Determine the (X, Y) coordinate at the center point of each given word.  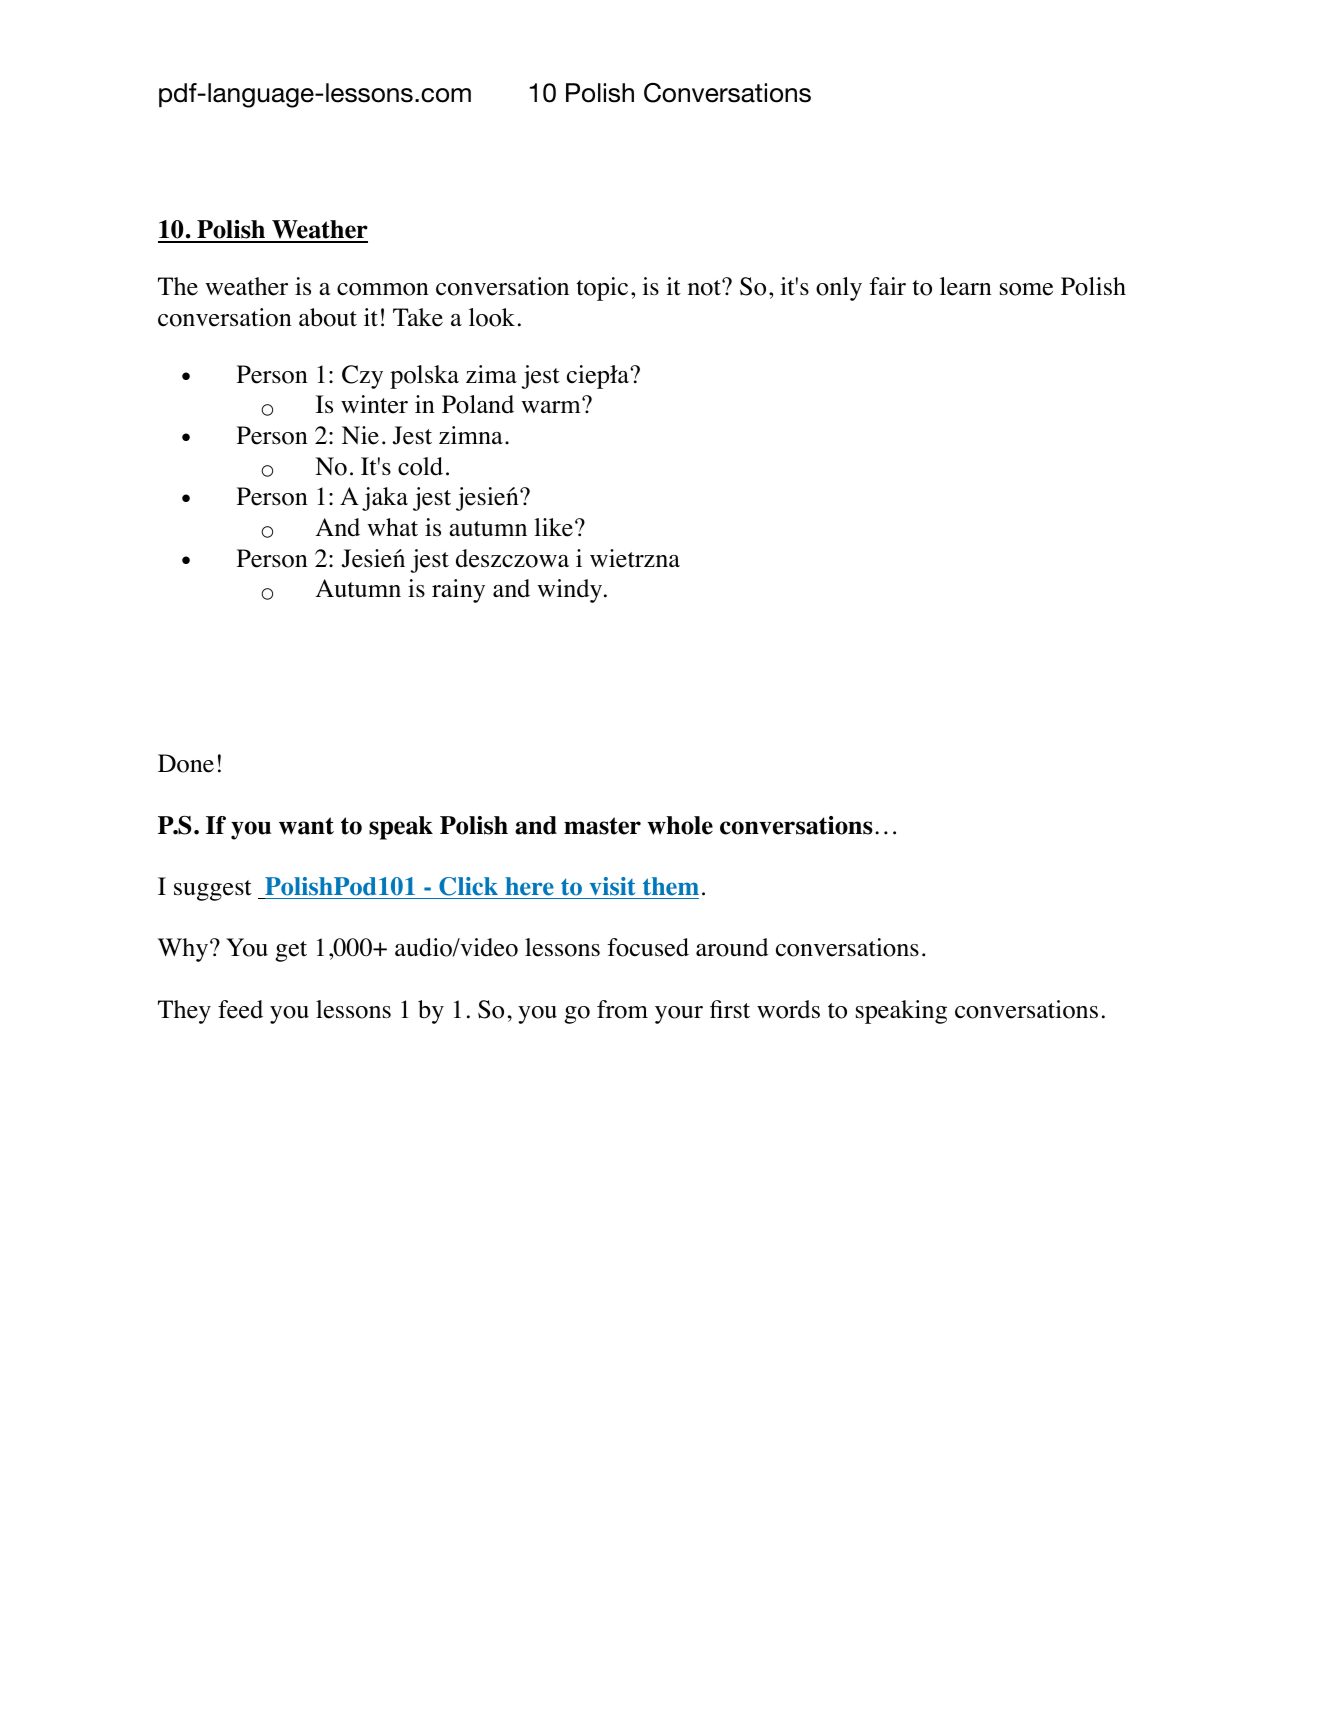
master (602, 826)
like (553, 527)
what (392, 527)
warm (552, 406)
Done (186, 763)
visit (612, 886)
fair (888, 286)
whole (680, 825)
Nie (360, 435)
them (671, 886)
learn (966, 286)
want (306, 826)
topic (602, 289)
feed (240, 1009)
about (328, 317)
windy (571, 591)
